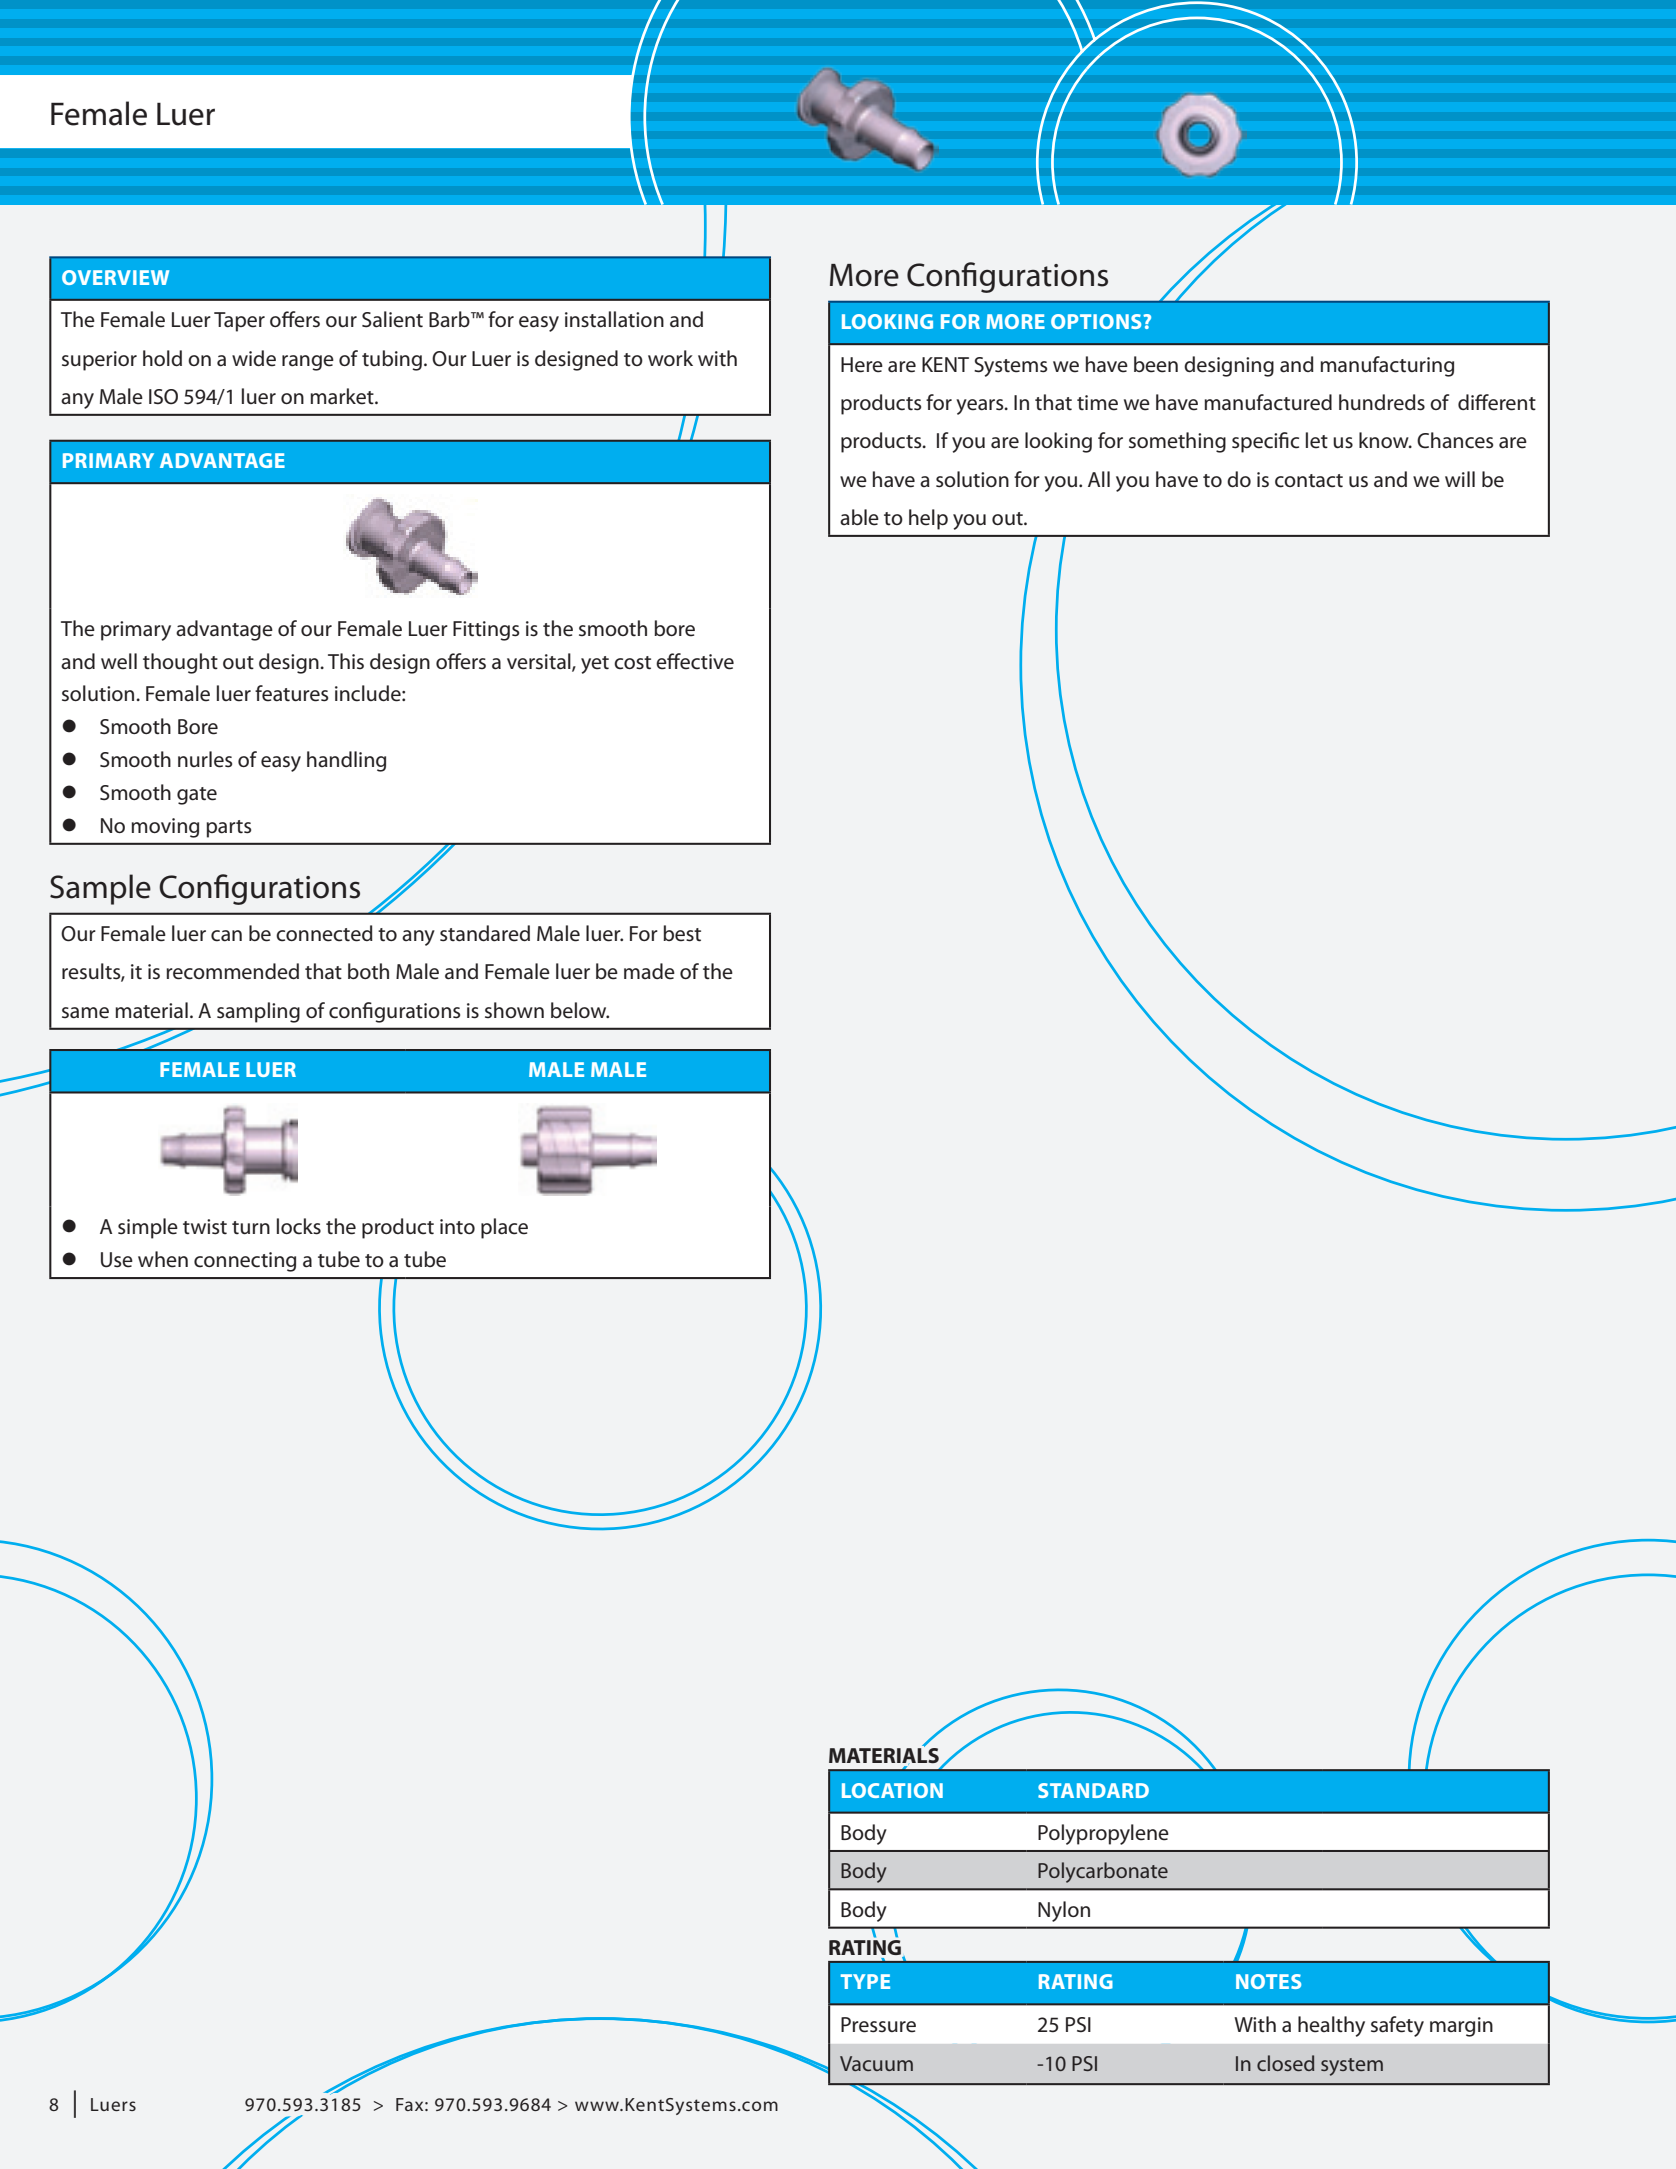 This document has height=2169, width=1676. What do you see at coordinates (1387, 366) in the document?
I see `manufacturing` at bounding box center [1387, 366].
